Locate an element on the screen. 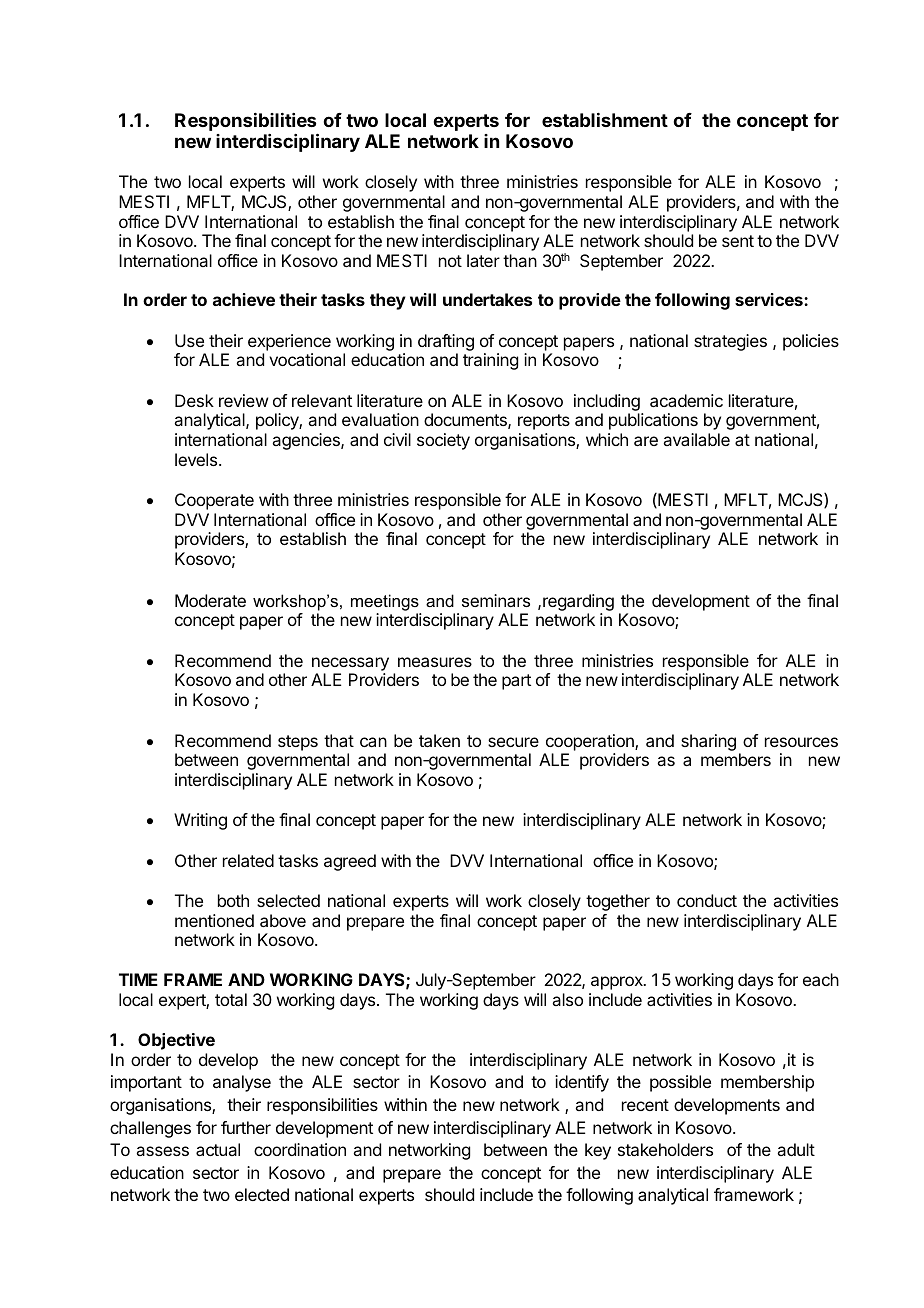 This screenshot has height=1308, width=924. later is located at coordinates (483, 260).
